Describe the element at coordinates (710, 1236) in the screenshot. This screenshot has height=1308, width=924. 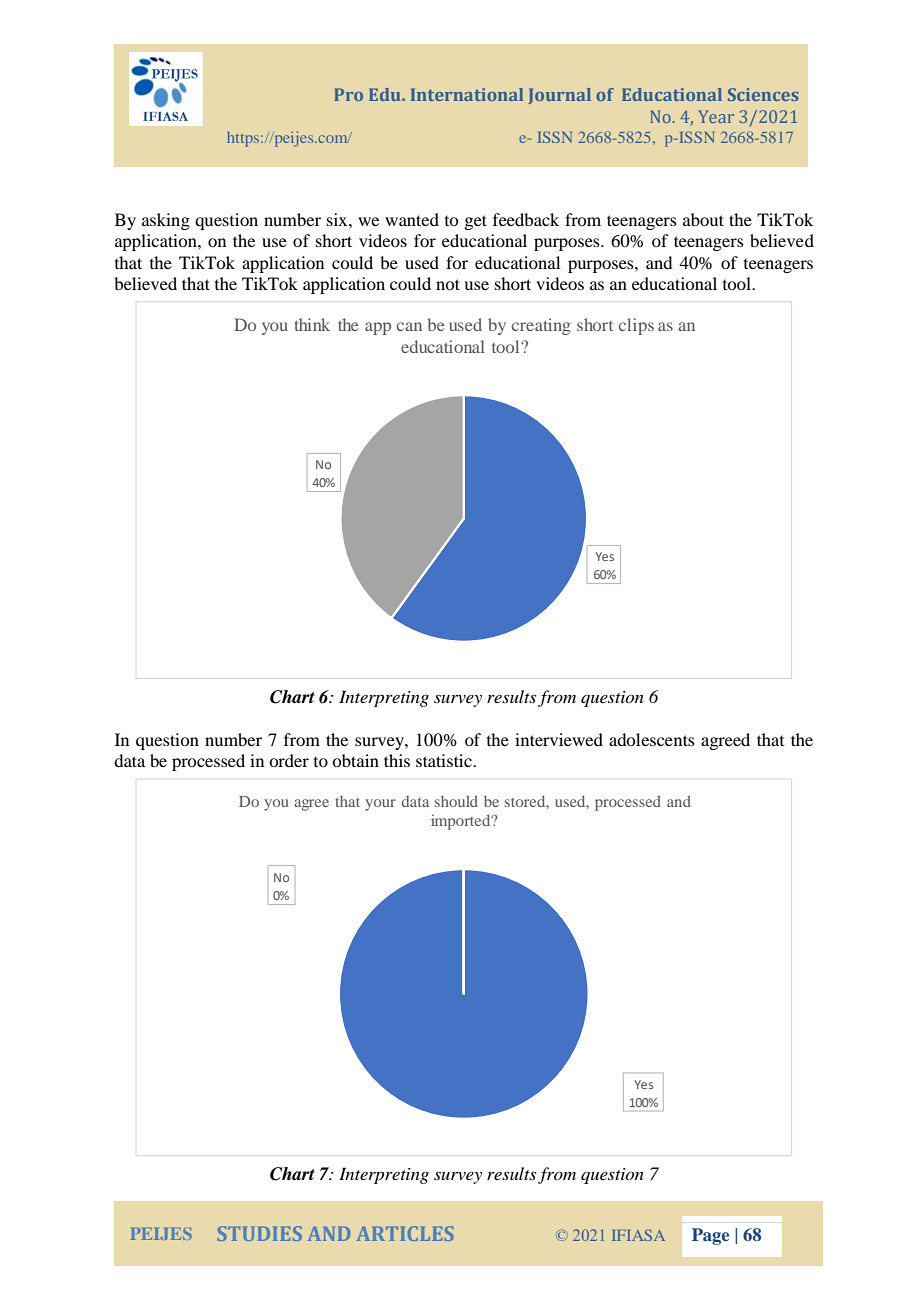
I see `Page` at that location.
